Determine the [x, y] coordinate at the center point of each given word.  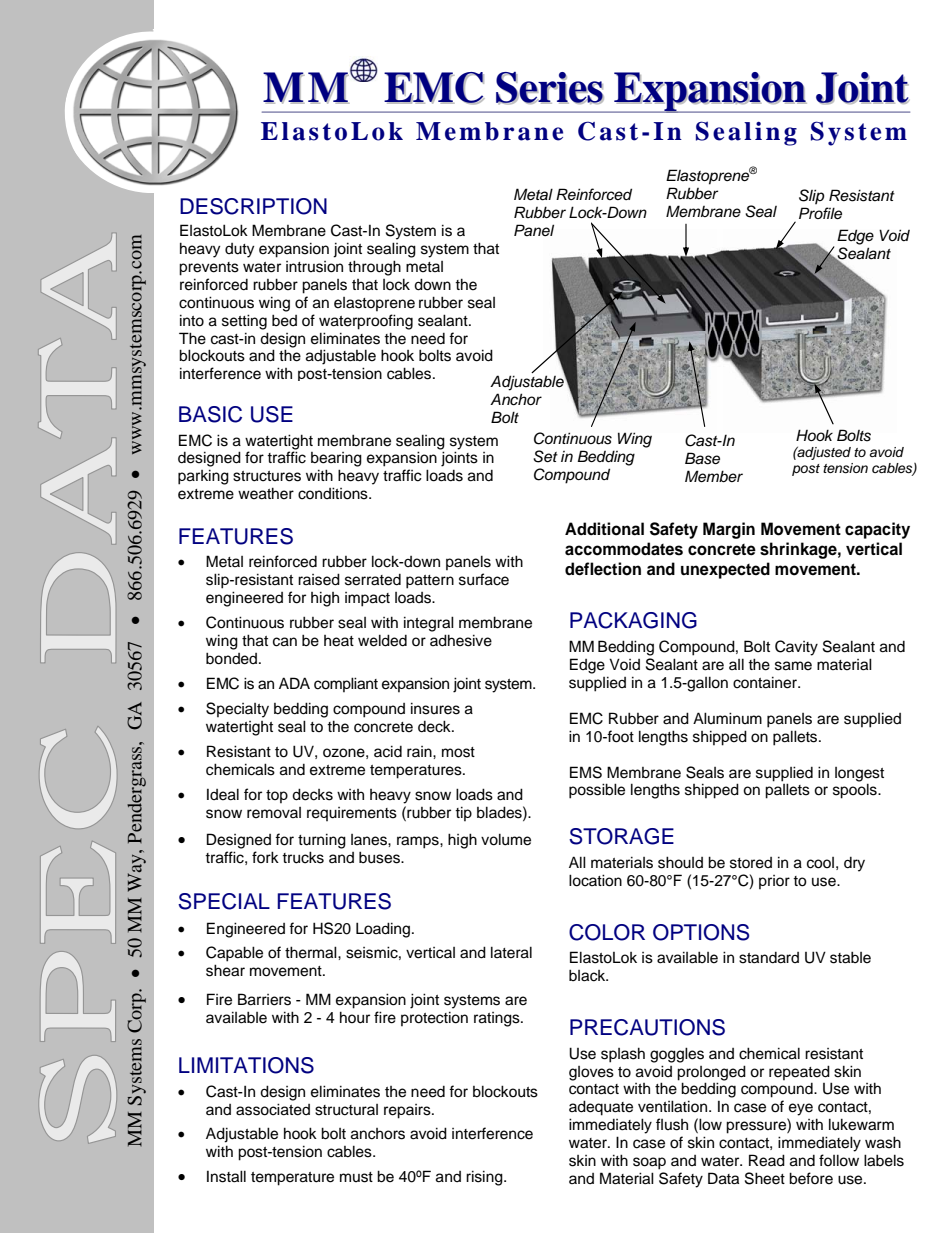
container [766, 682]
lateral [511, 952]
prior [774, 882]
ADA [294, 683]
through [374, 268]
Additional [604, 529]
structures [267, 476]
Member [714, 476]
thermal [312, 952]
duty [239, 250]
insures [435, 708]
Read [767, 1160]
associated [273, 1109]
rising [485, 1178]
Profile [820, 213]
